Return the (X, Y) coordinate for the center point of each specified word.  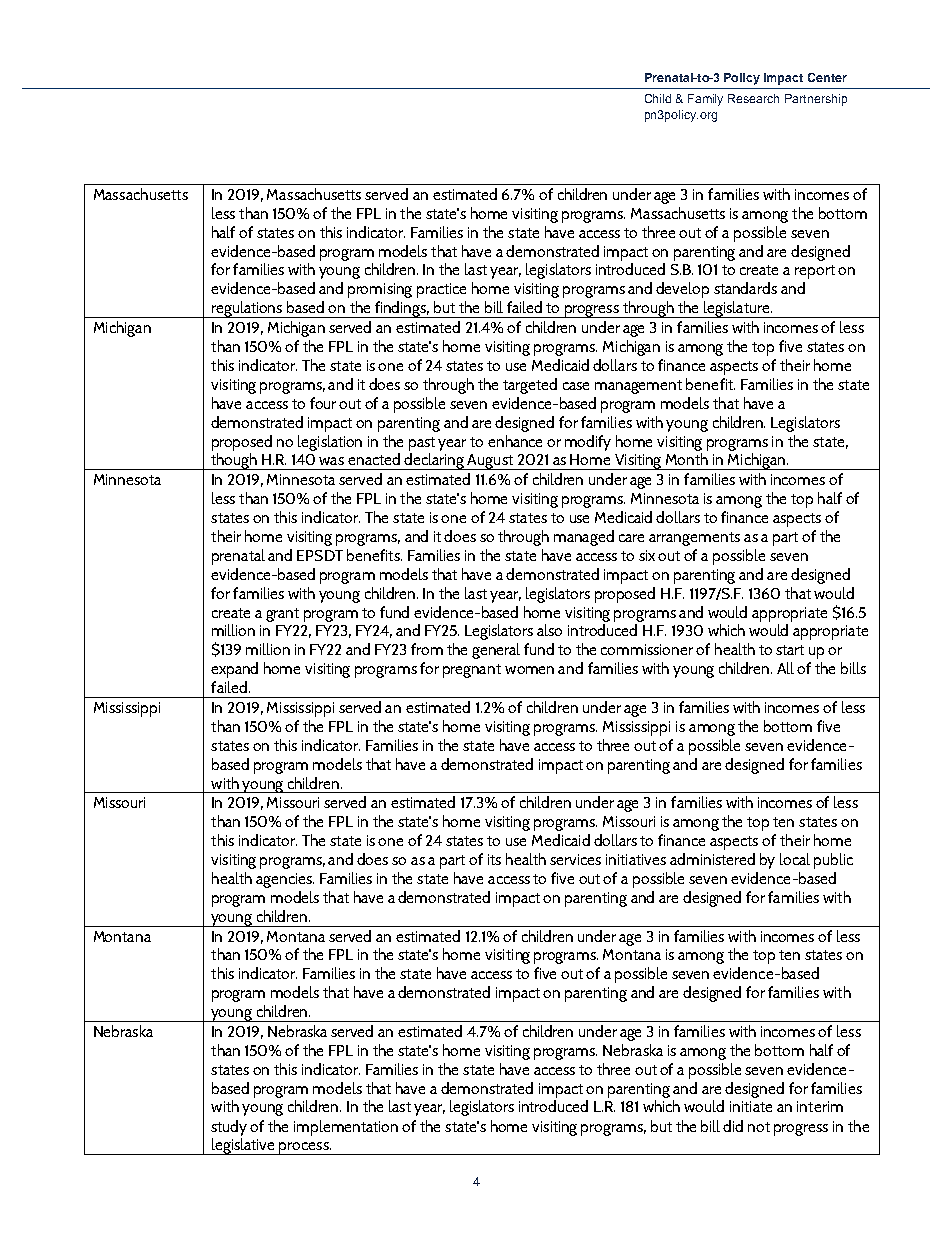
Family (705, 100)
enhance (515, 441)
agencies (285, 880)
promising (380, 290)
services (575, 859)
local (795, 859)
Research (753, 98)
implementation (346, 1128)
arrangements (694, 539)
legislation (330, 443)
